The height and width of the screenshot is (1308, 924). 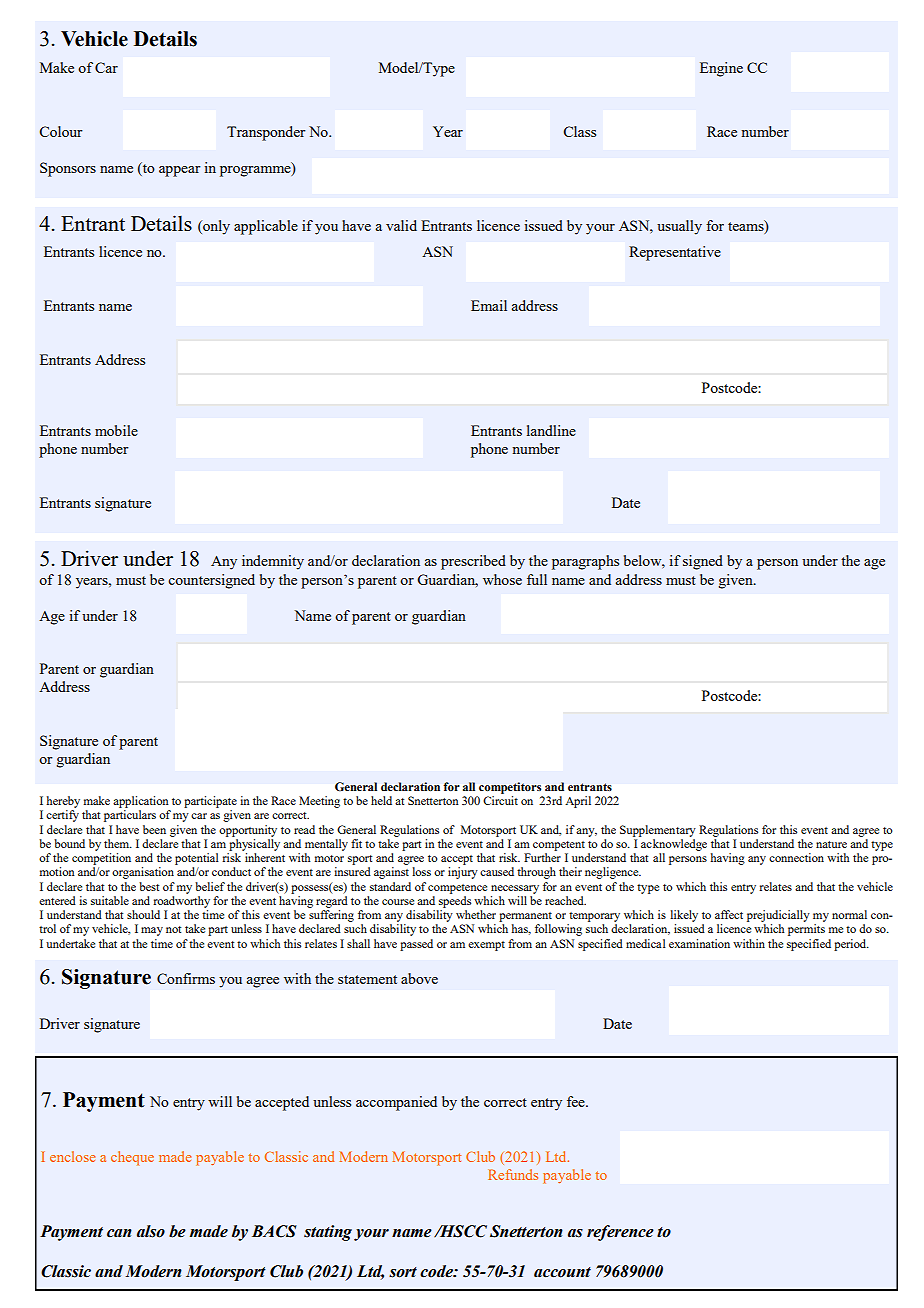 I want to click on appear, so click(x=180, y=171).
